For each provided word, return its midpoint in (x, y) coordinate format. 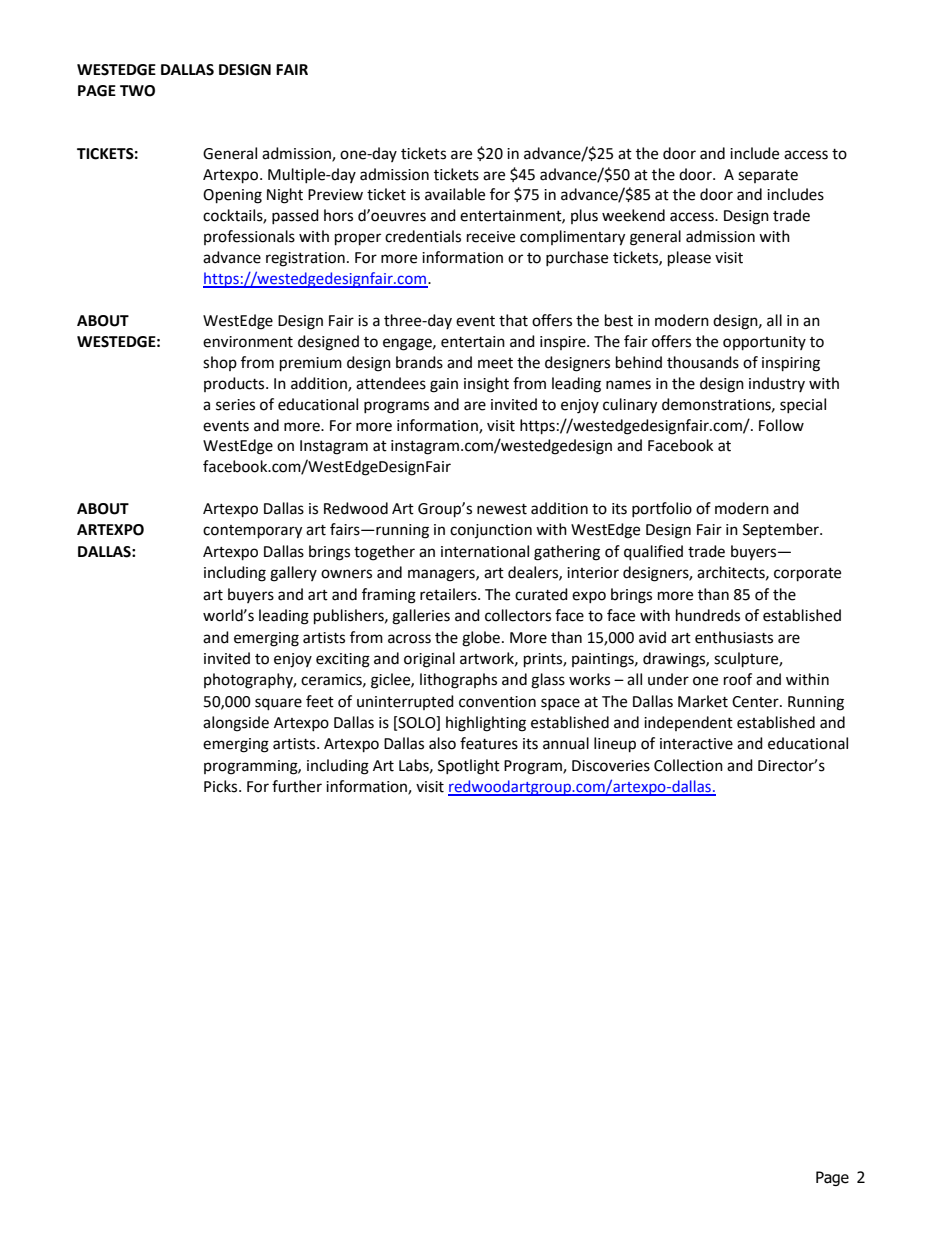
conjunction (491, 531)
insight (486, 385)
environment (248, 342)
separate (768, 176)
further (297, 786)
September (782, 530)
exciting (343, 660)
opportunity (764, 343)
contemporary (252, 532)
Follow (781, 425)
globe (481, 639)
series (235, 405)
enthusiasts (734, 637)
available (455, 194)
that (513, 320)
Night (285, 196)
